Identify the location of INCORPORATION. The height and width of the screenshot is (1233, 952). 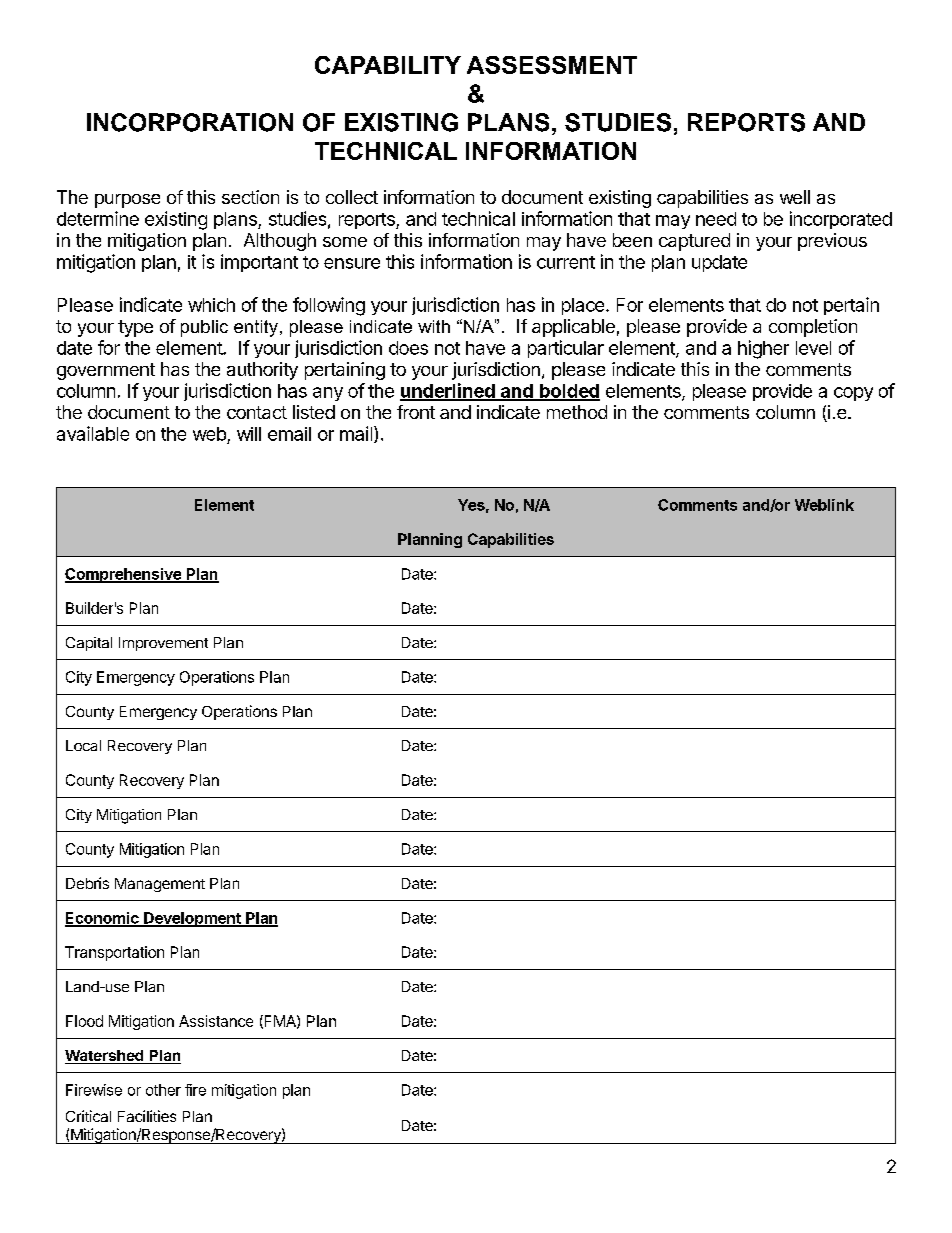
(190, 122).
